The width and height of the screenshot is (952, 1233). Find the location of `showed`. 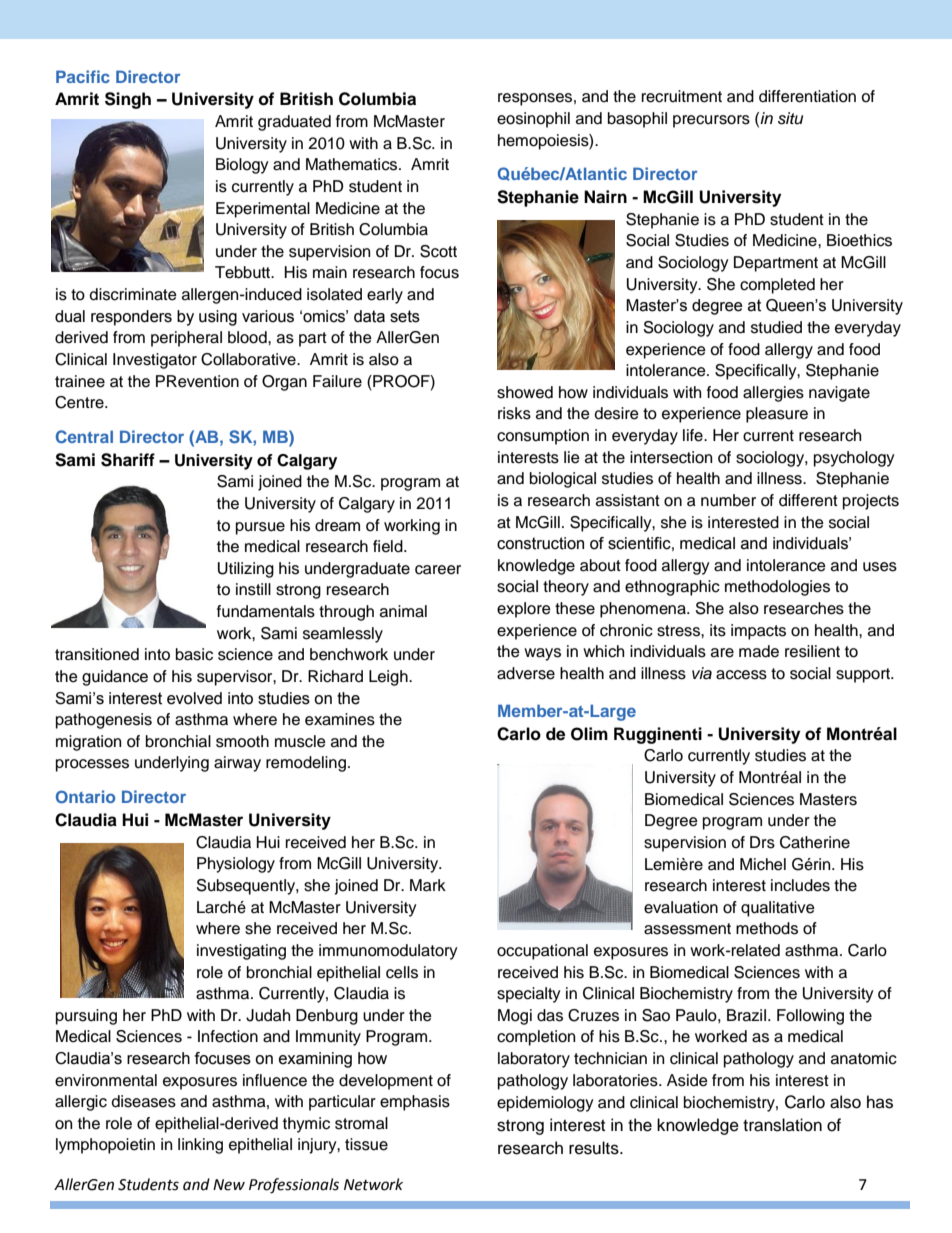

showed is located at coordinates (525, 392).
